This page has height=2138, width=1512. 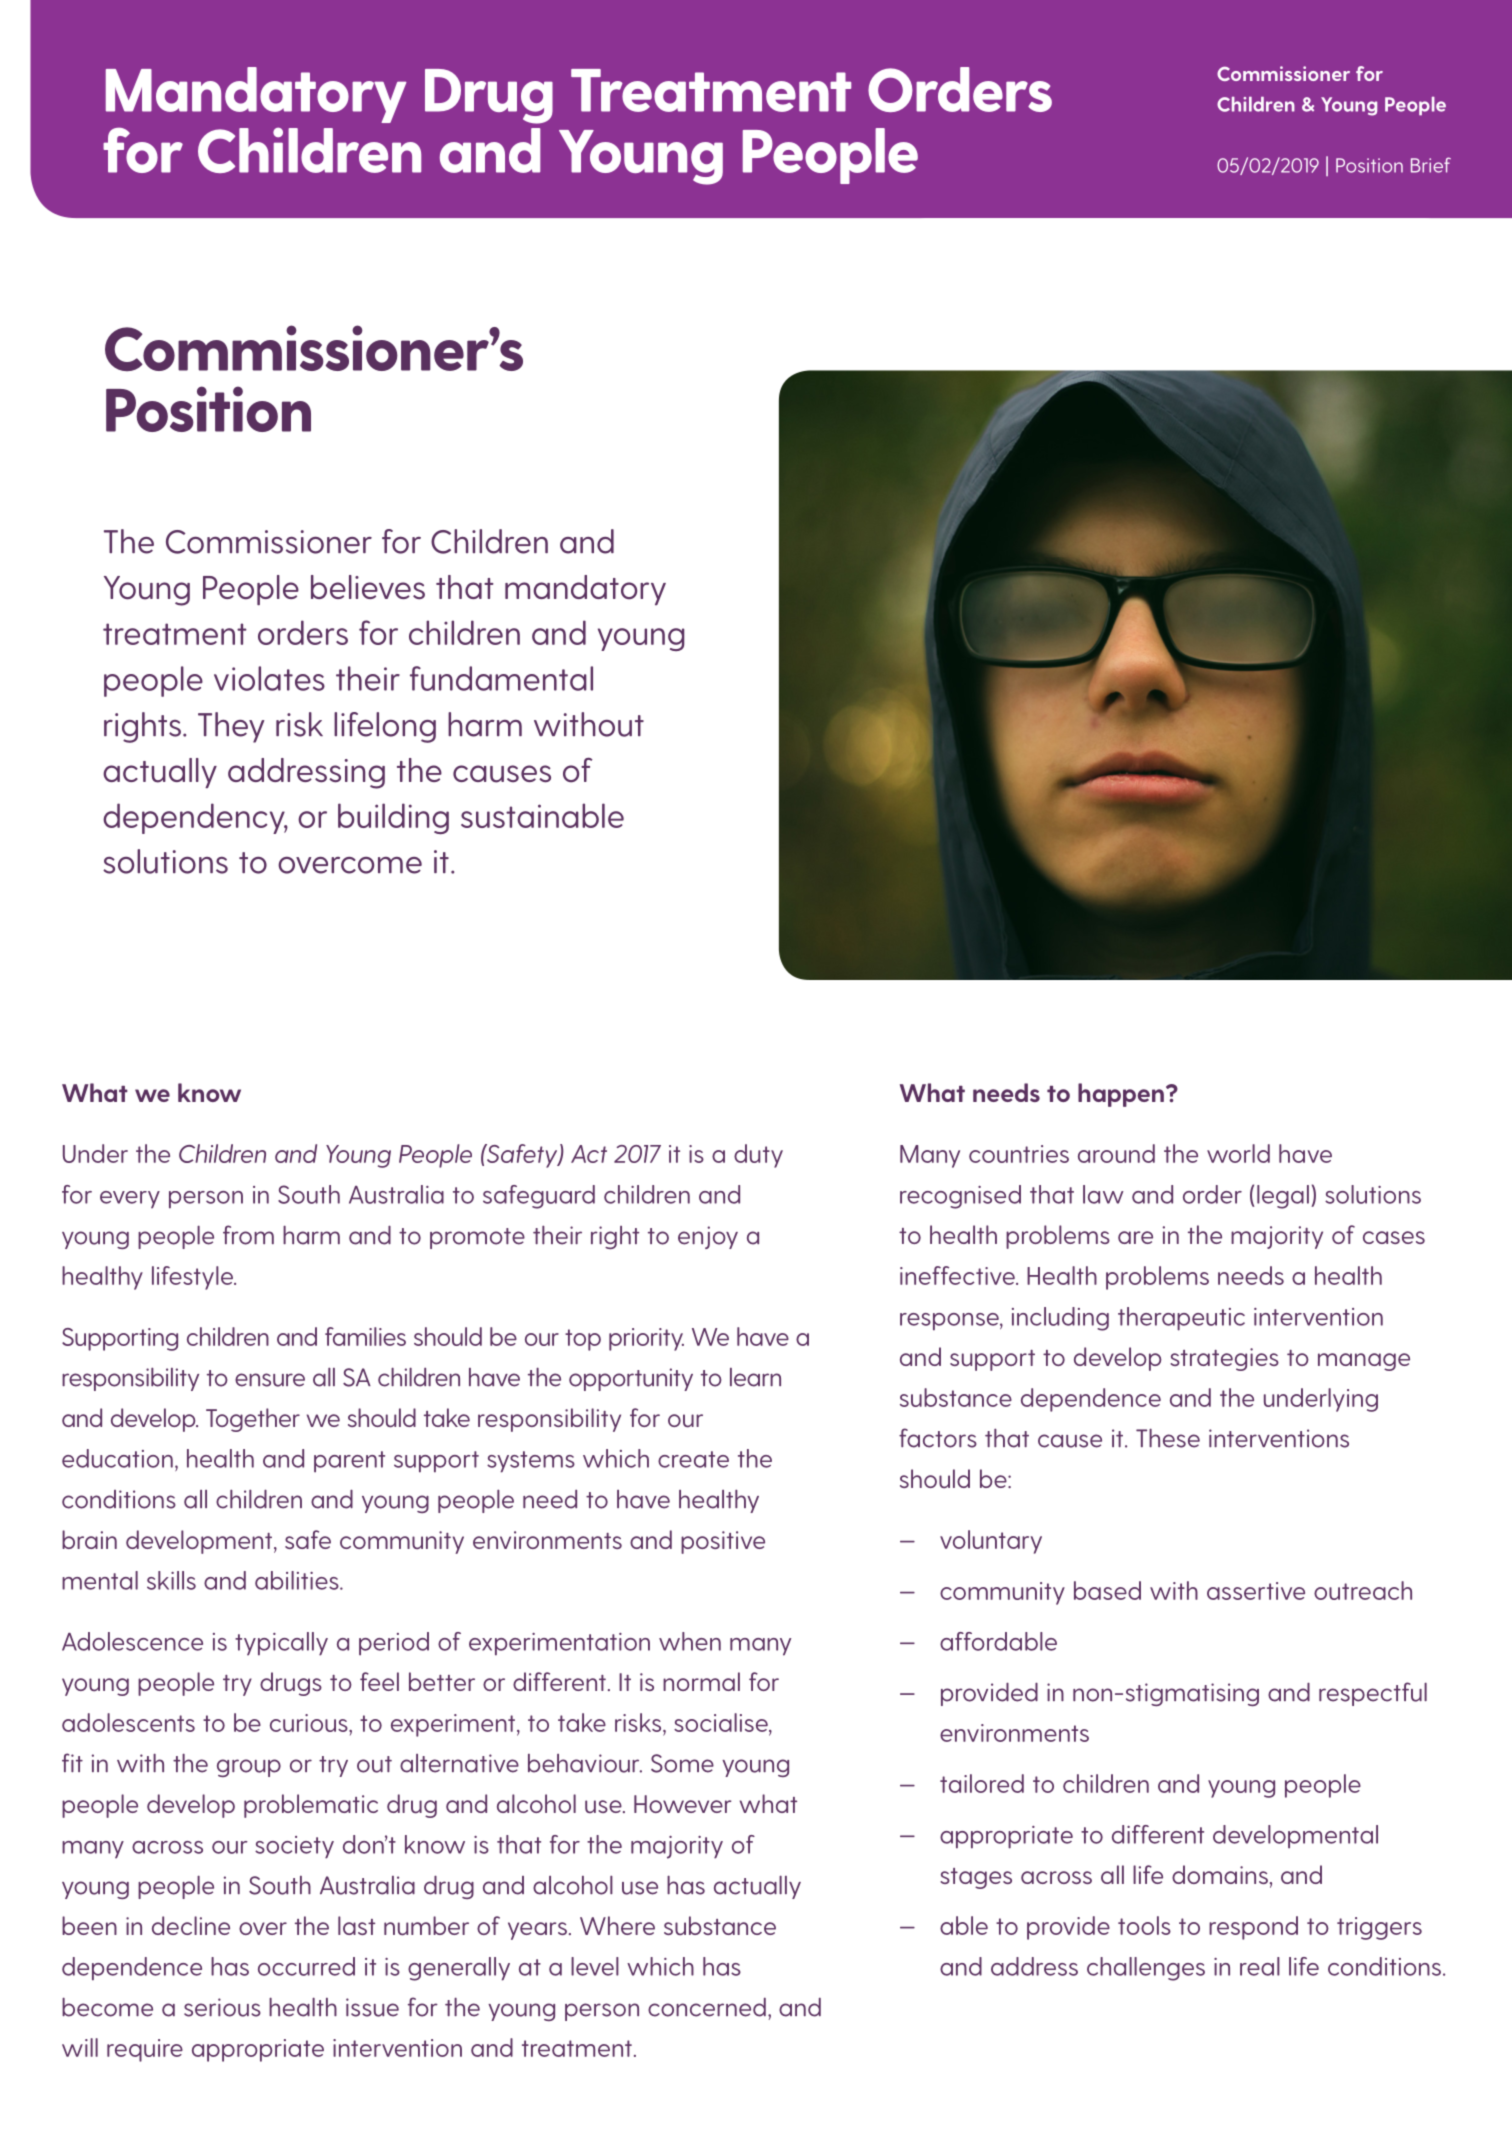 I want to click on believes, so click(x=368, y=587).
